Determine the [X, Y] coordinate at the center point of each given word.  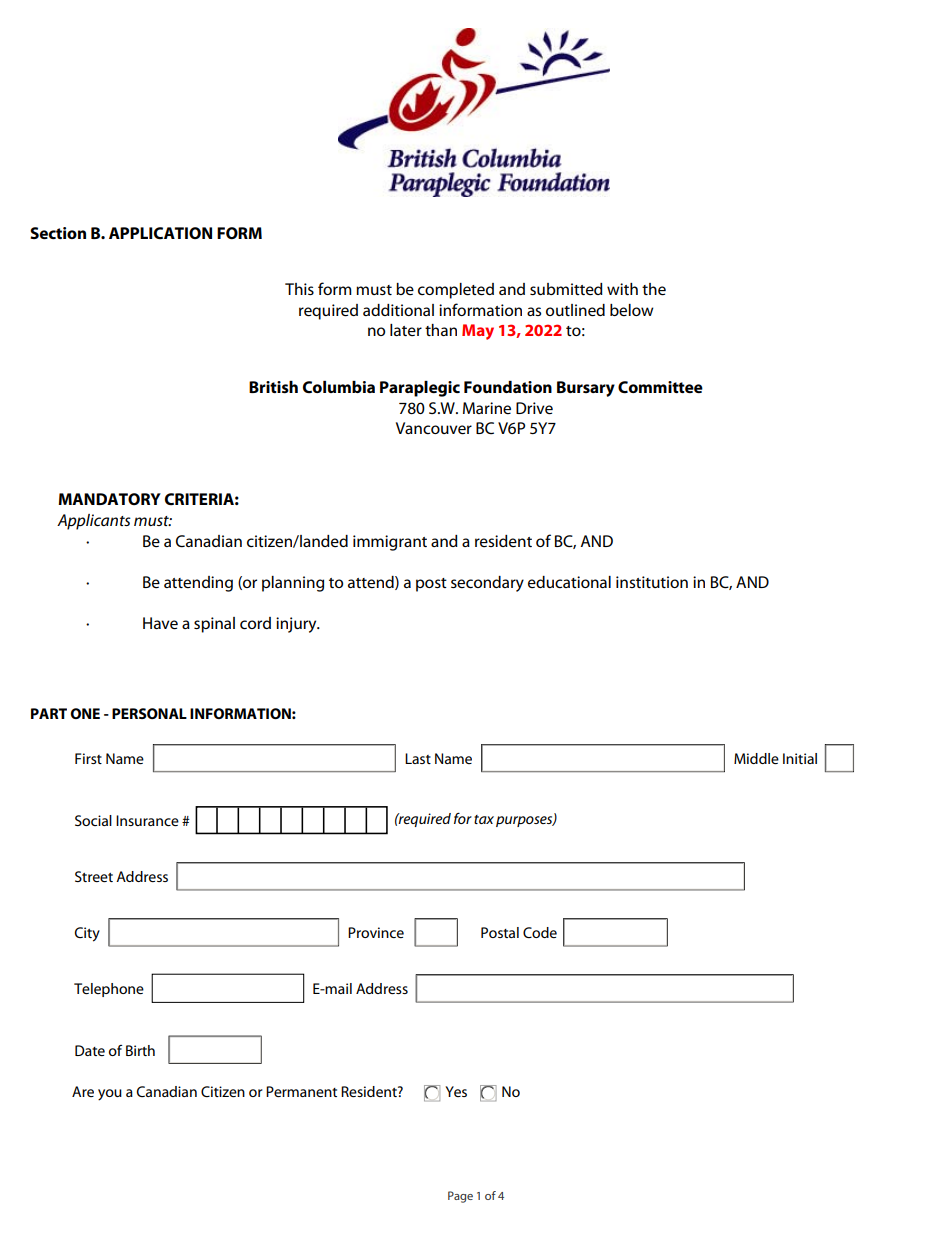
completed [456, 291]
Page [460, 1197]
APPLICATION [160, 233]
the [654, 289]
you [110, 1095]
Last [418, 758]
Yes [456, 1091]
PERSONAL [149, 713]
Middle [756, 758]
